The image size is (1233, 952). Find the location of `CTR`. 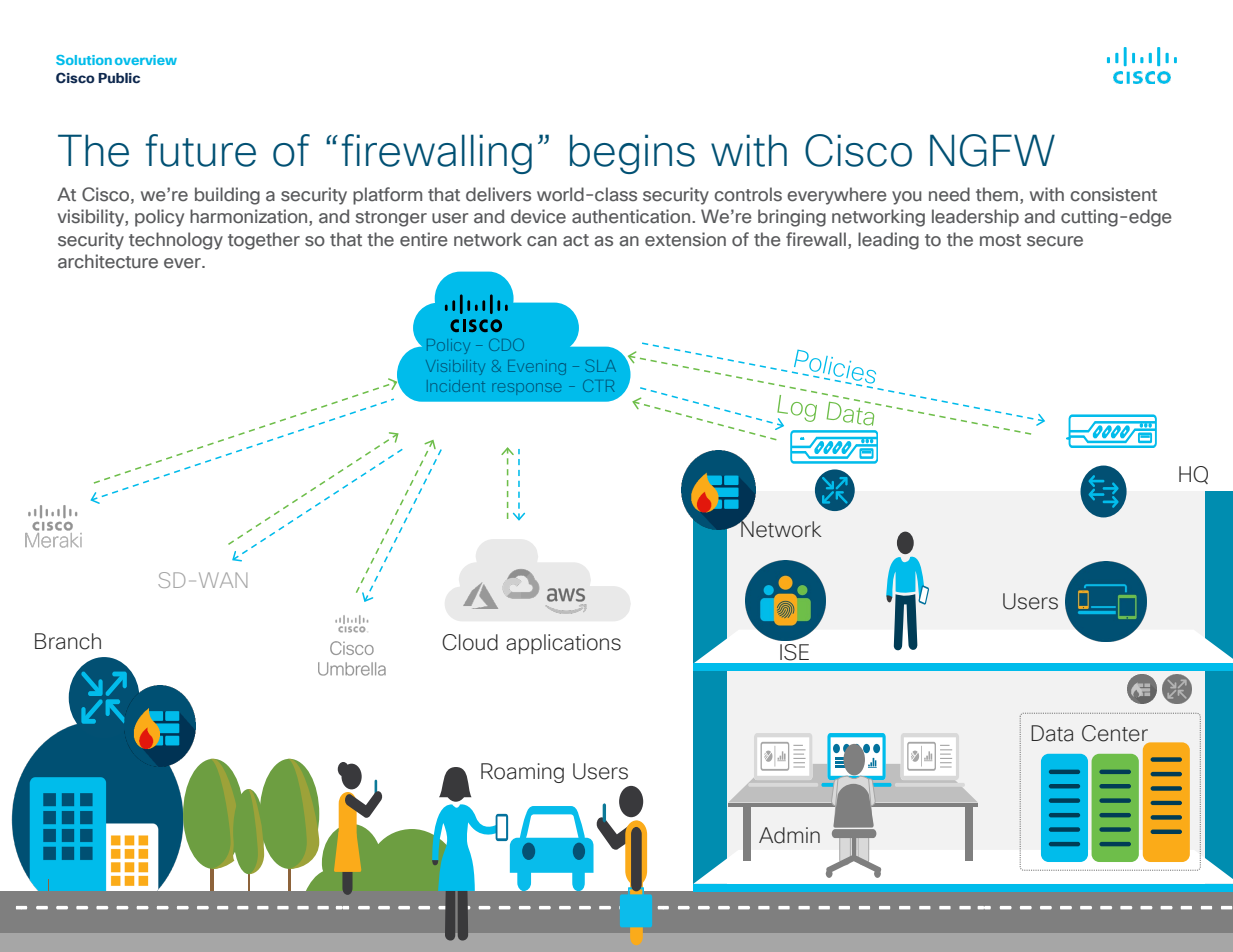

CTR is located at coordinates (598, 386).
